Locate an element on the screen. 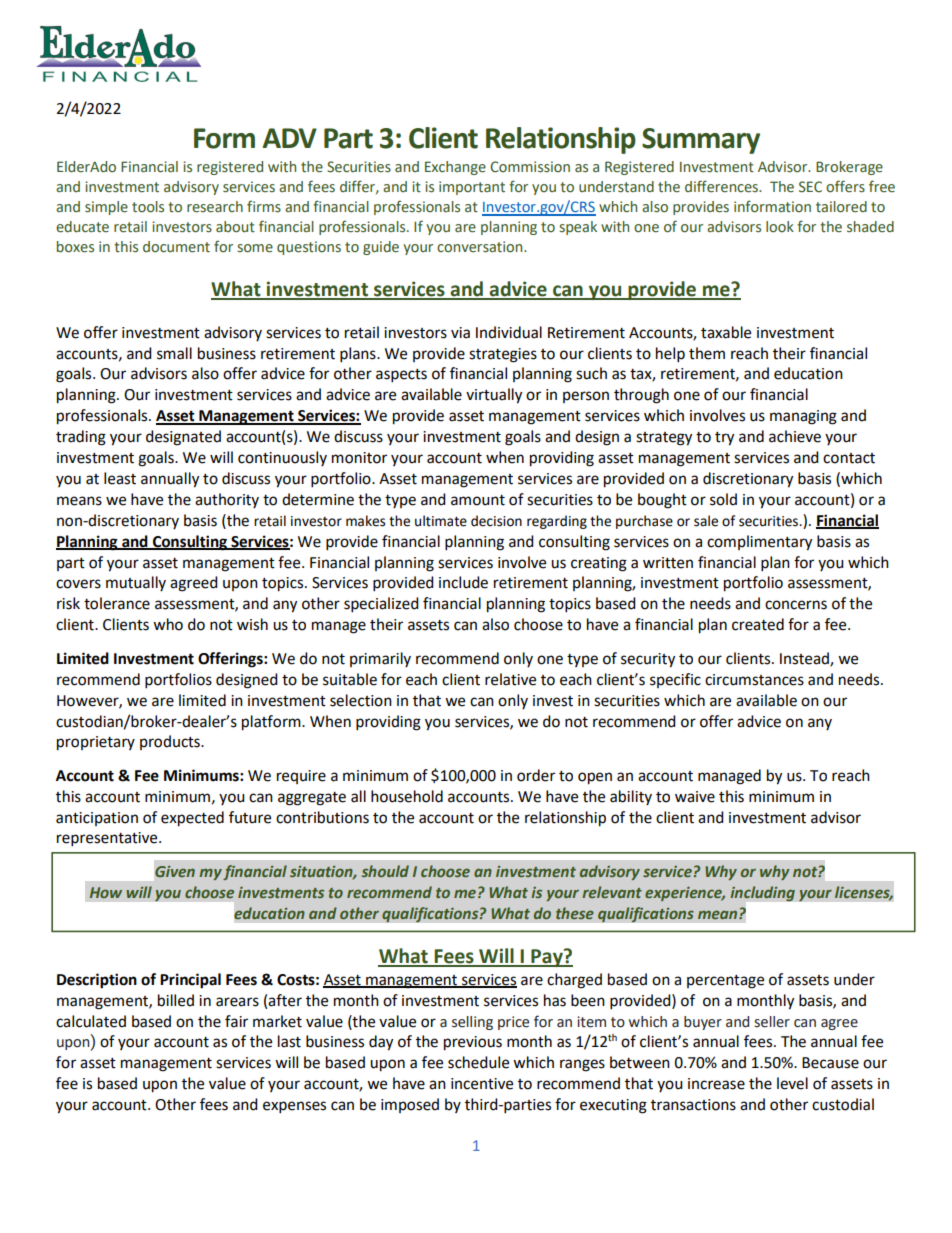 The image size is (952, 1233). managing is located at coordinates (803, 417).
